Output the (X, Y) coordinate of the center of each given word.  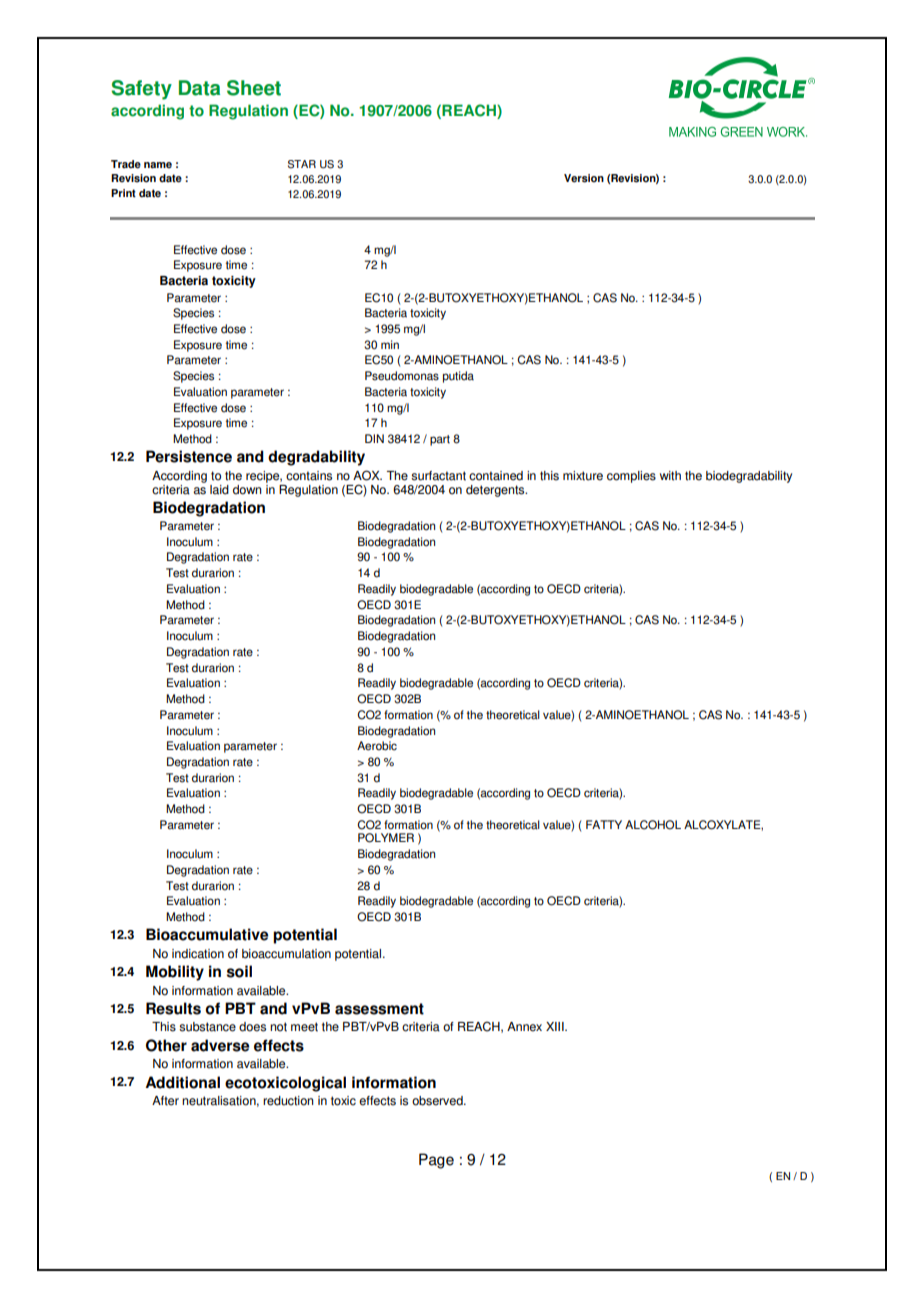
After (165, 1101)
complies (631, 477)
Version (584, 178)
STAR (302, 164)
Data (199, 88)
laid (219, 490)
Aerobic (377, 746)
